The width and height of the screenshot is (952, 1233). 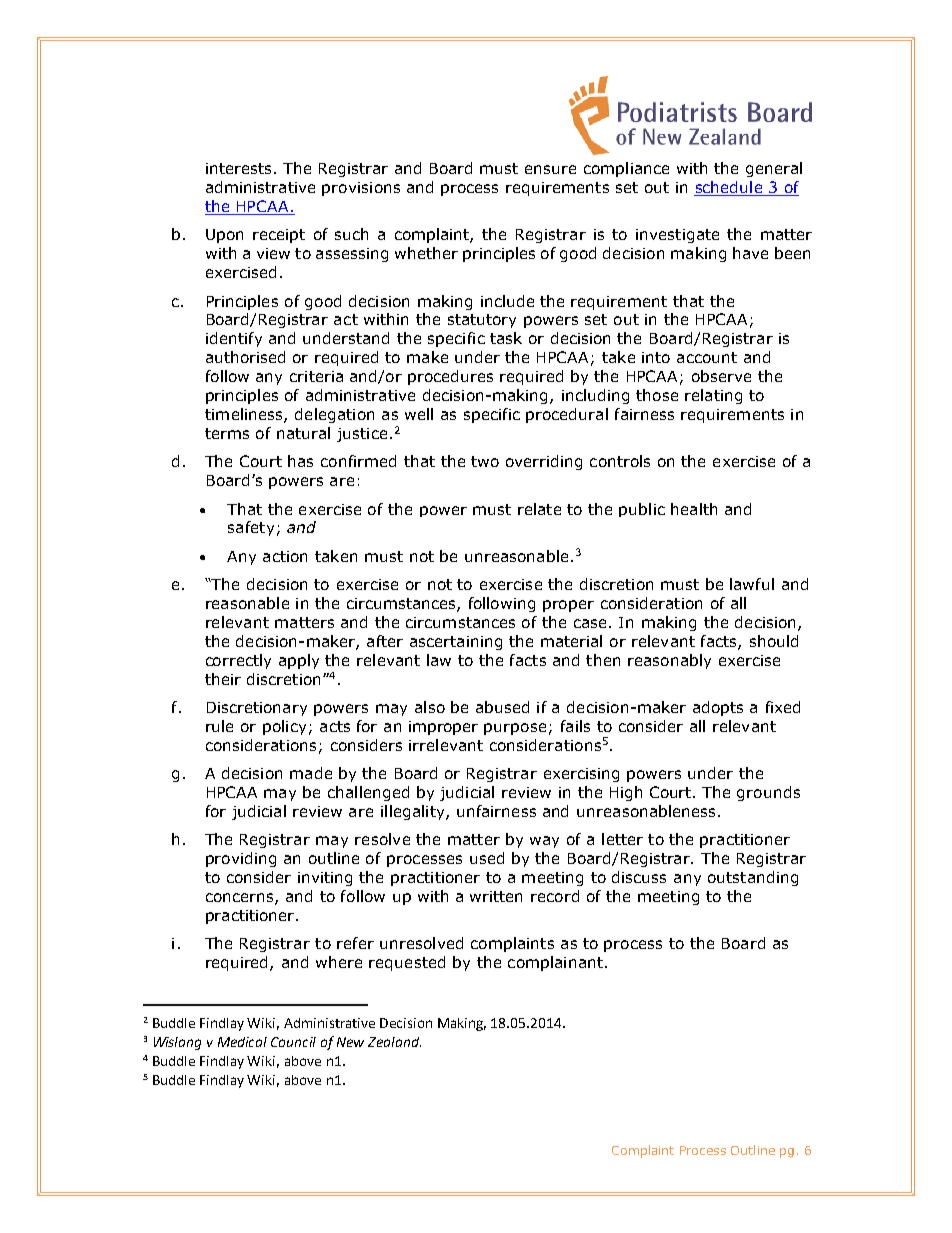 I want to click on receipt, so click(x=279, y=236).
